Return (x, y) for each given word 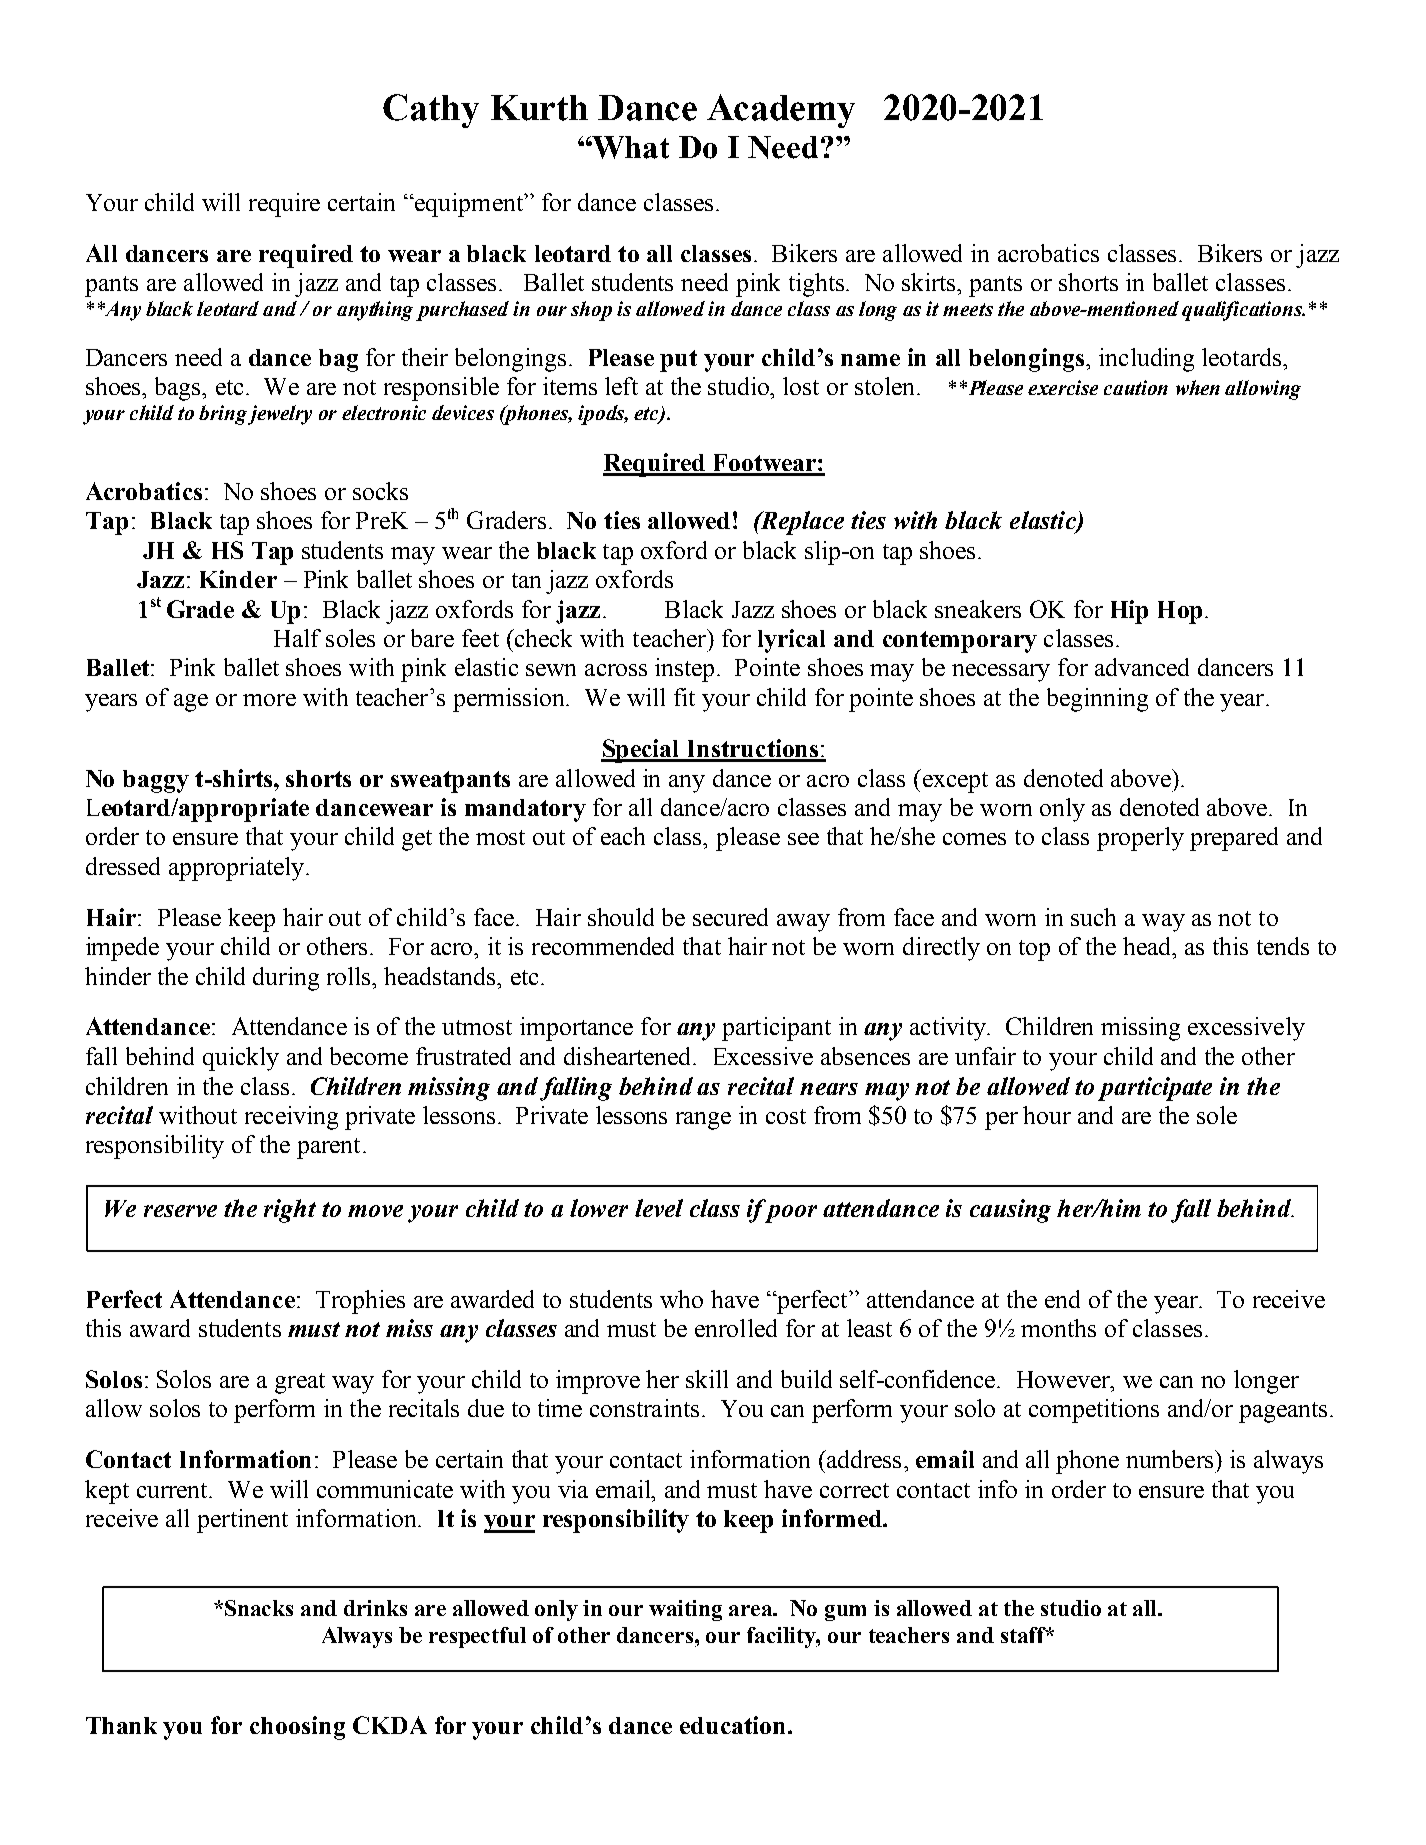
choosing (297, 1728)
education (732, 1725)
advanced (1142, 667)
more (269, 700)
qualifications (1243, 311)
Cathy (431, 111)
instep (684, 670)
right (290, 1211)
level (659, 1208)
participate (1155, 1089)
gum (845, 1613)
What (630, 147)
